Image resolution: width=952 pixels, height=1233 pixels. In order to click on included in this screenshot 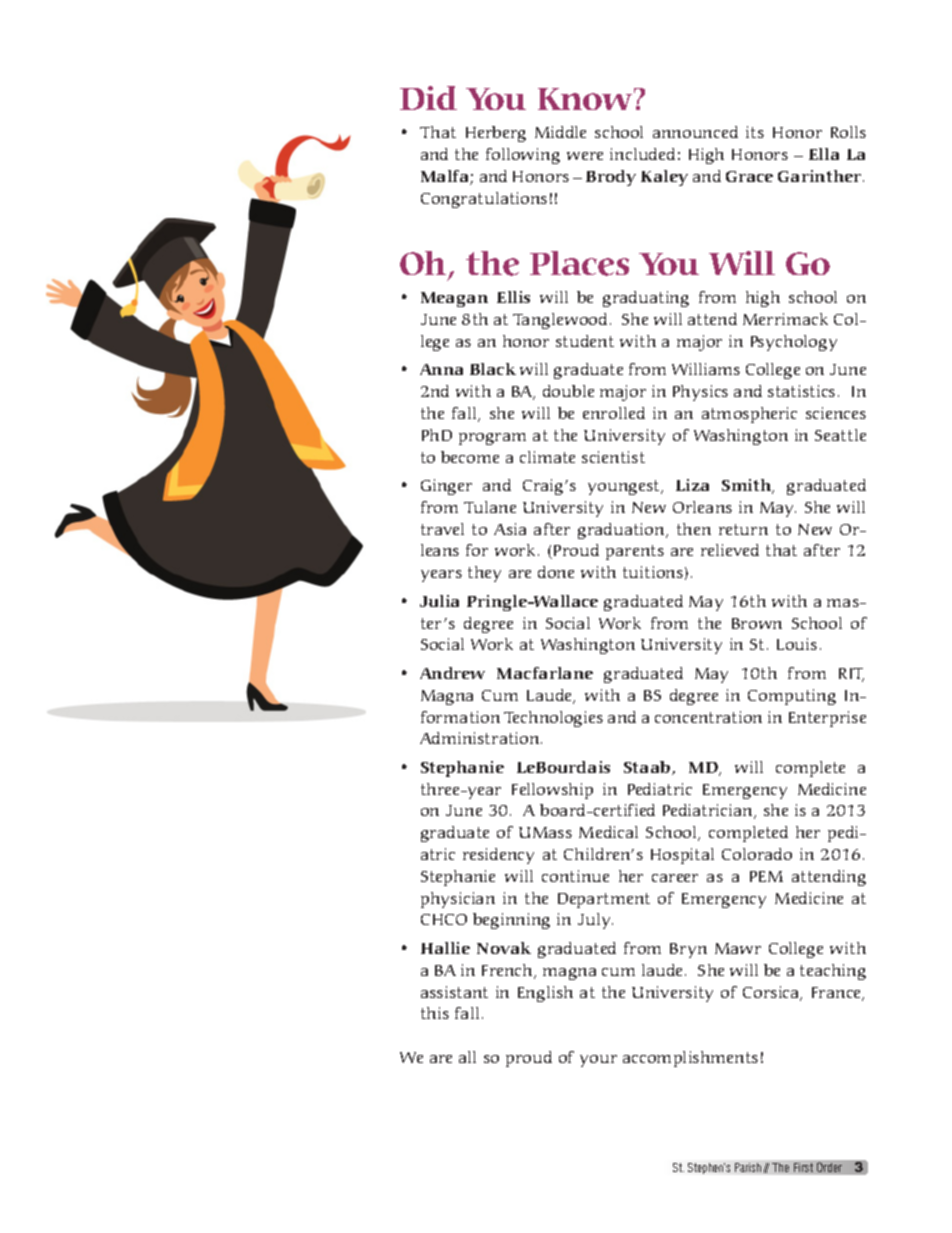, I will do `click(642, 154)`.
